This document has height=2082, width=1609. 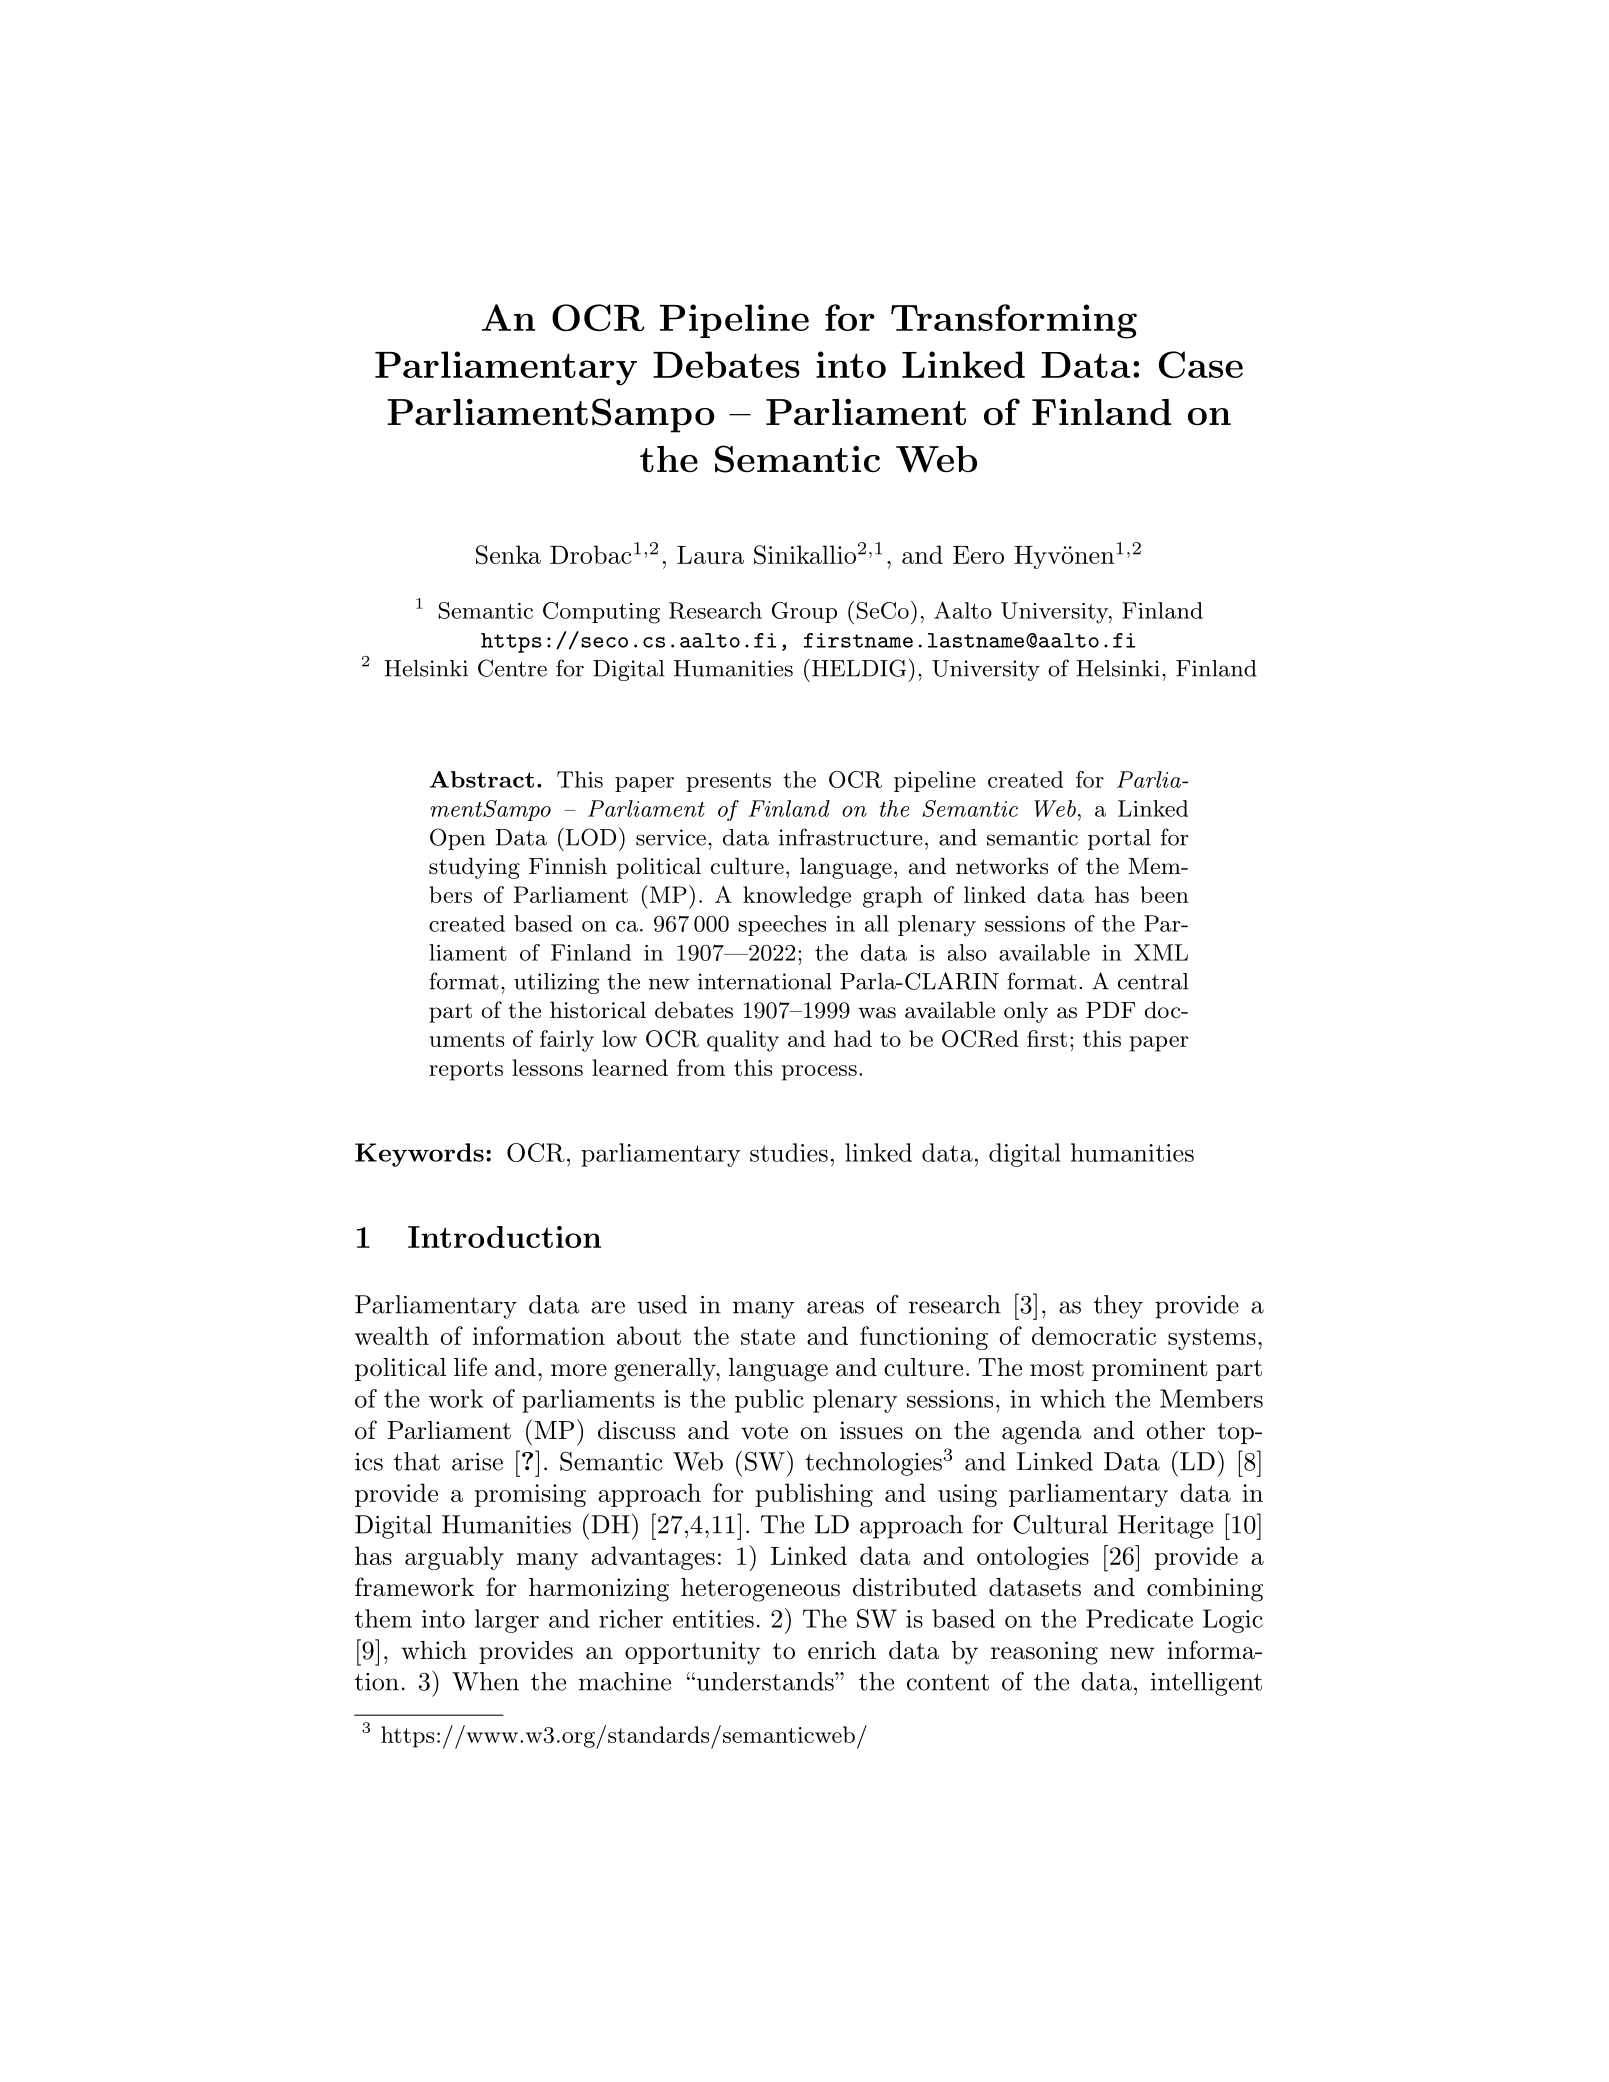 I want to click on Abstract, so click(x=482, y=779).
